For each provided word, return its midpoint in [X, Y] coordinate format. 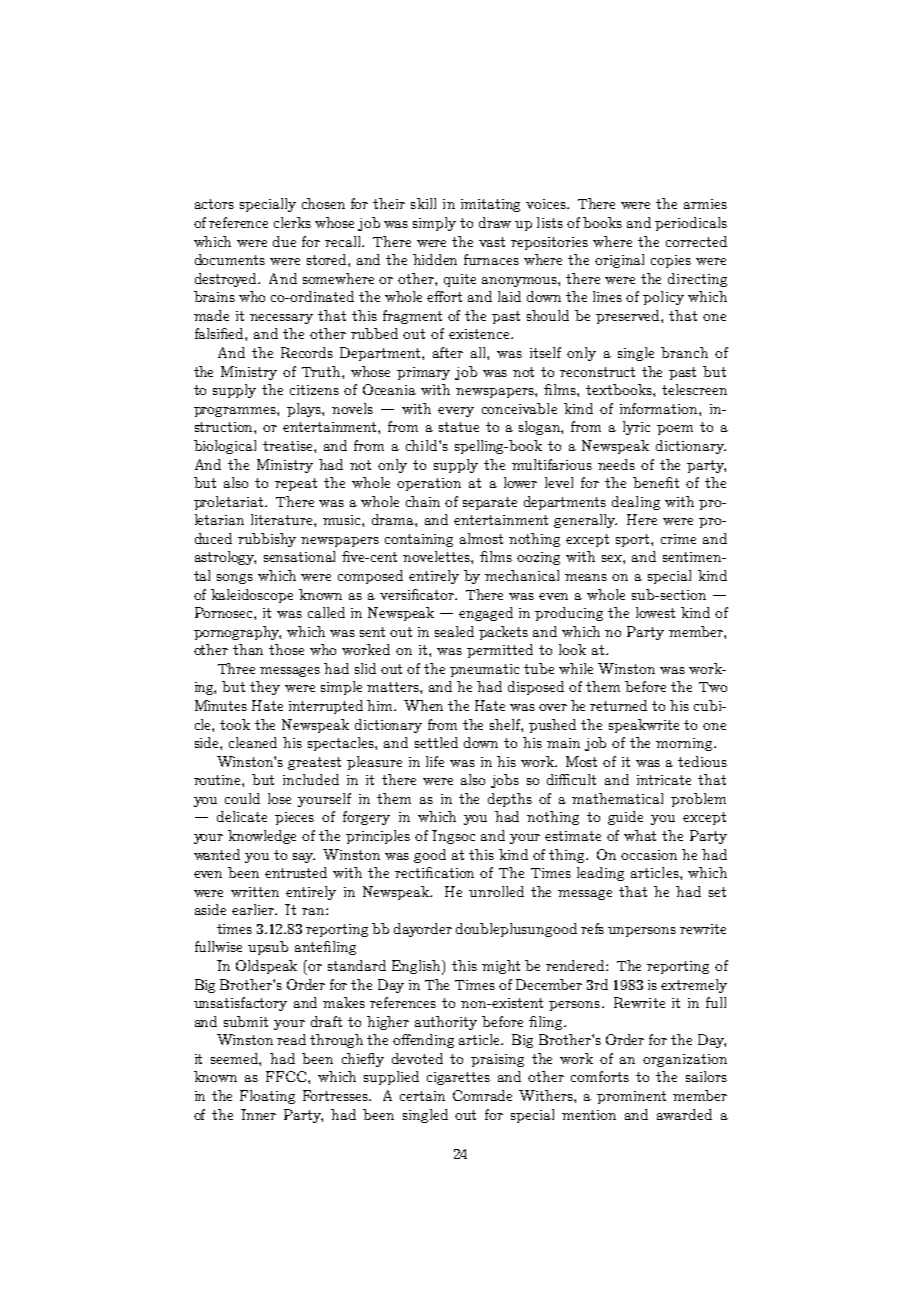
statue [459, 427]
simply [434, 224]
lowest [655, 612]
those [286, 649]
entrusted [296, 872]
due [284, 241]
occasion [649, 855]
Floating [267, 1097]
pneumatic [484, 670]
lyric [636, 428]
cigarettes [458, 1078]
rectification [434, 872]
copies [671, 261]
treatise [289, 446]
